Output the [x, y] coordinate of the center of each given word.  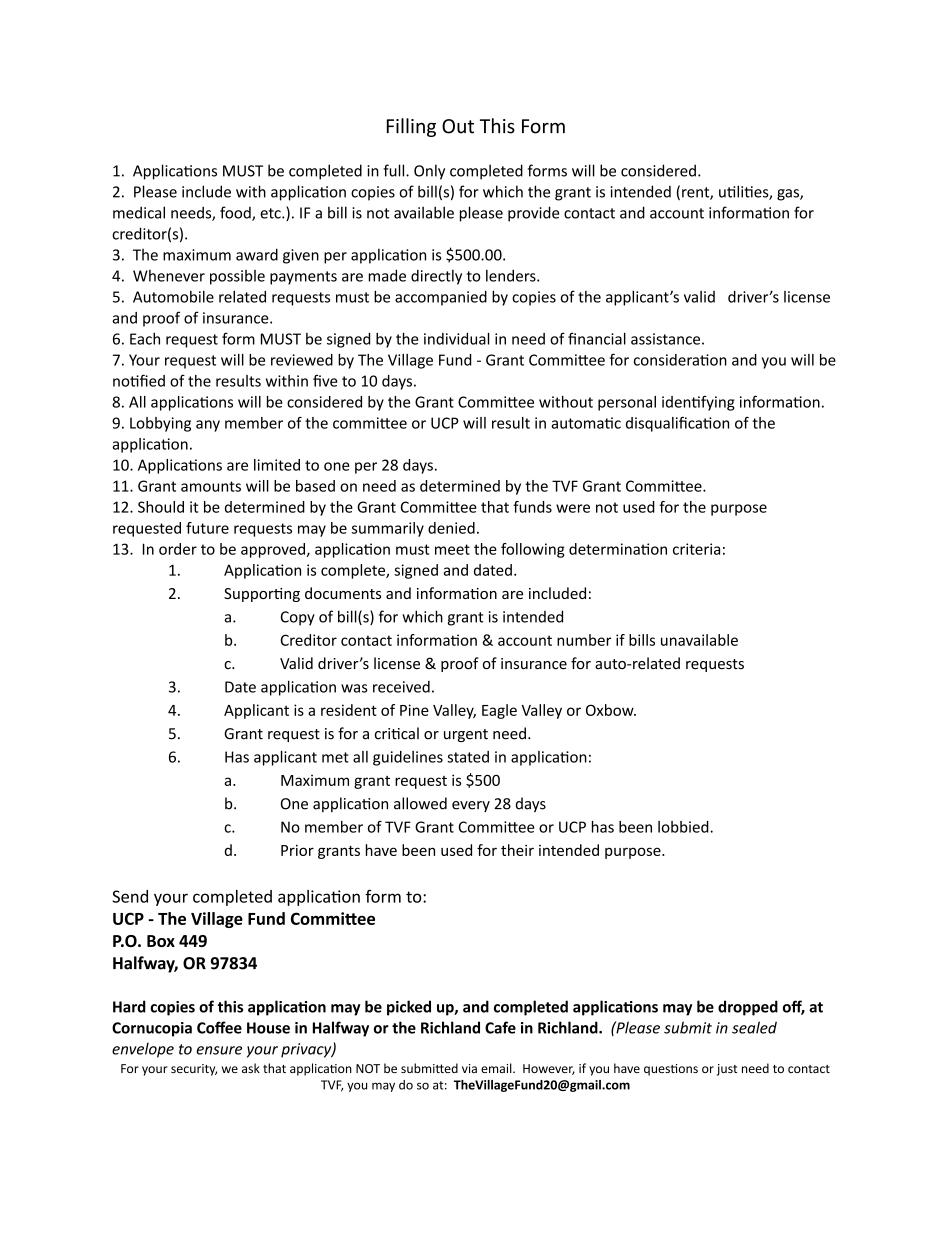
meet [452, 549]
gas [789, 195]
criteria [696, 549]
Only [429, 172]
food [236, 213]
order [178, 549]
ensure [219, 1050]
